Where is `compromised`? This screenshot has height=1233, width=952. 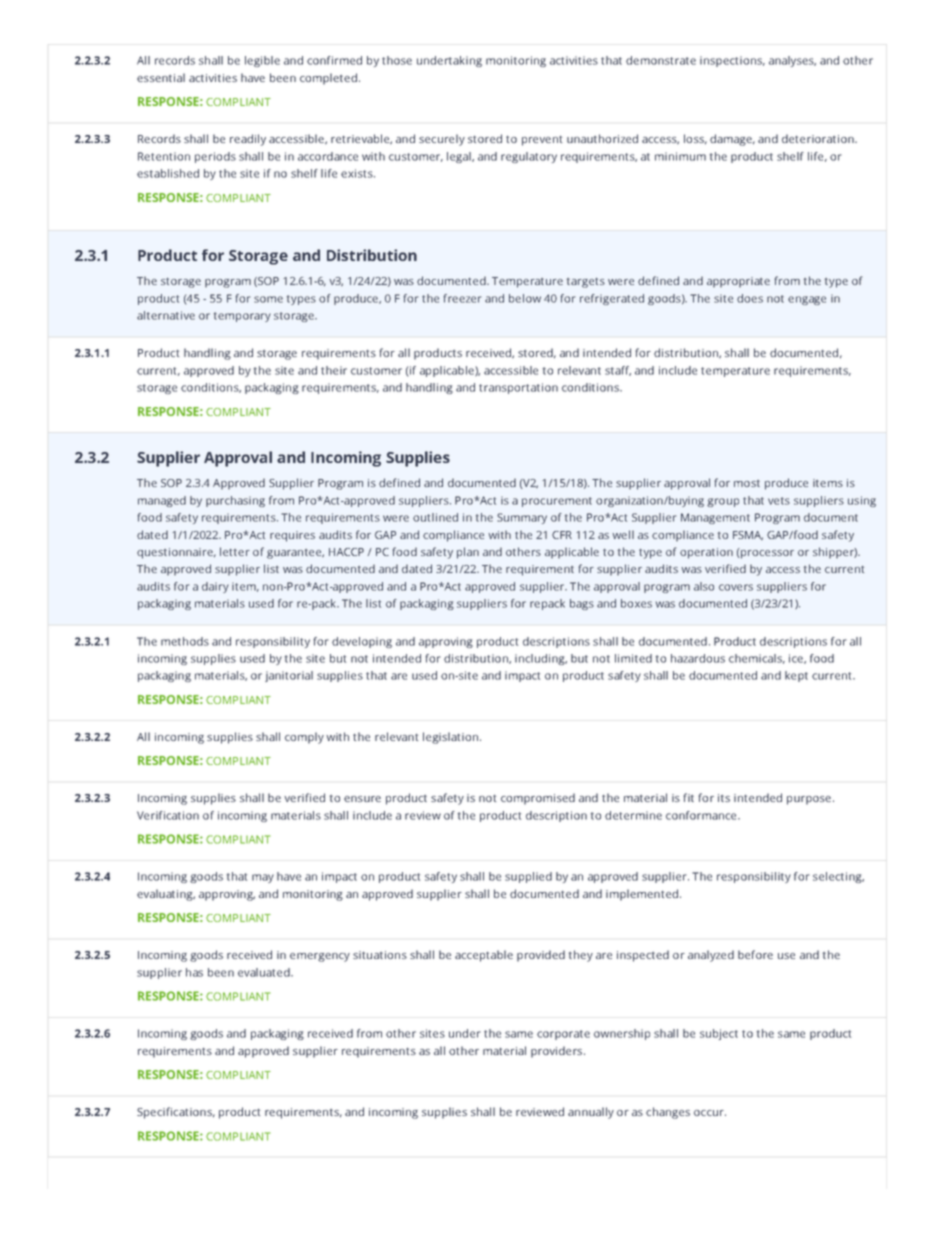 compromised is located at coordinates (538, 799).
